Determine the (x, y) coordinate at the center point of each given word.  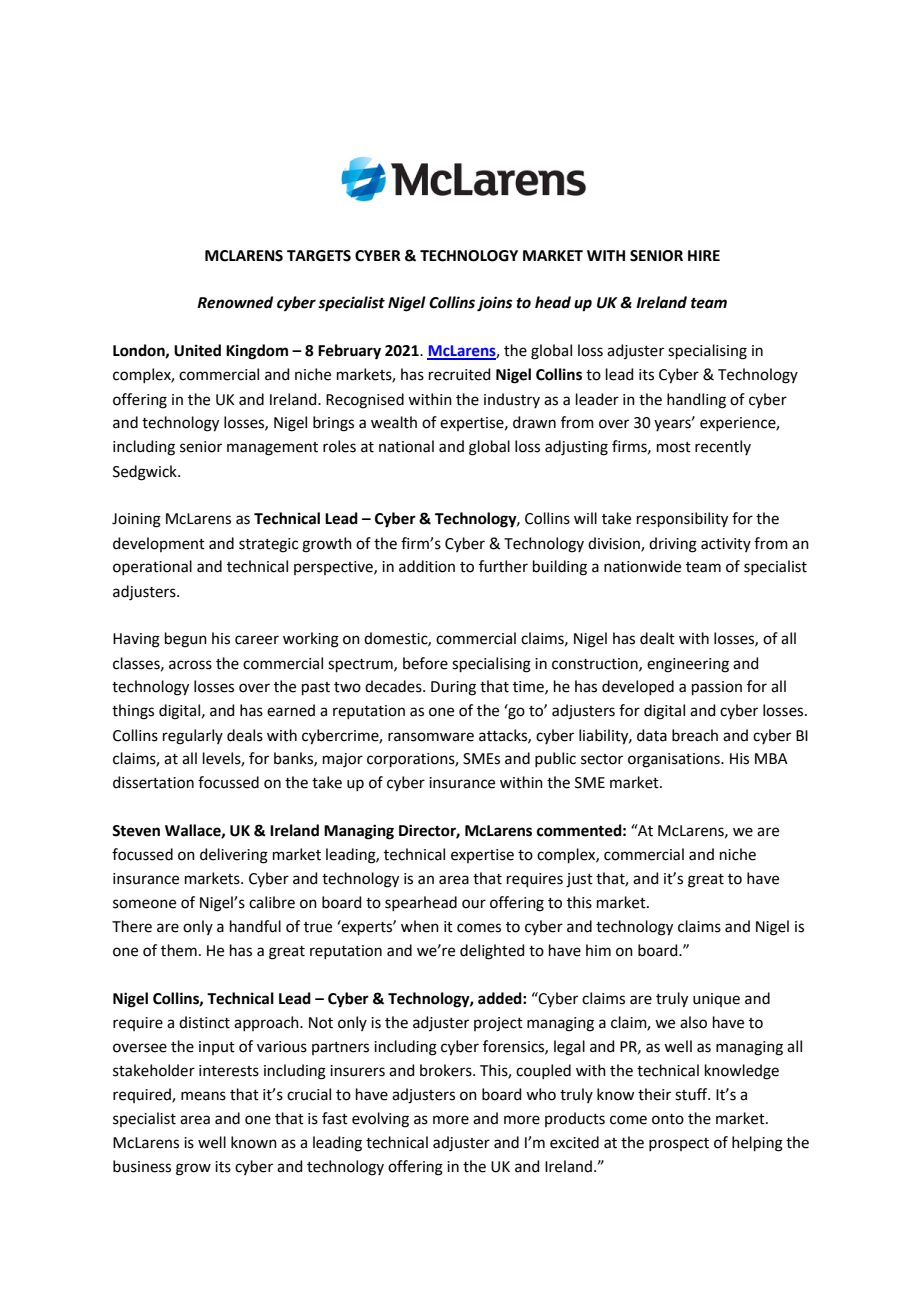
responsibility (682, 520)
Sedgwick (146, 473)
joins (495, 304)
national (406, 446)
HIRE (704, 255)
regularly (193, 737)
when (420, 926)
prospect (679, 1144)
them (179, 950)
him (598, 950)
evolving (380, 1120)
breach (695, 735)
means (203, 1096)
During (453, 688)
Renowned (235, 302)
